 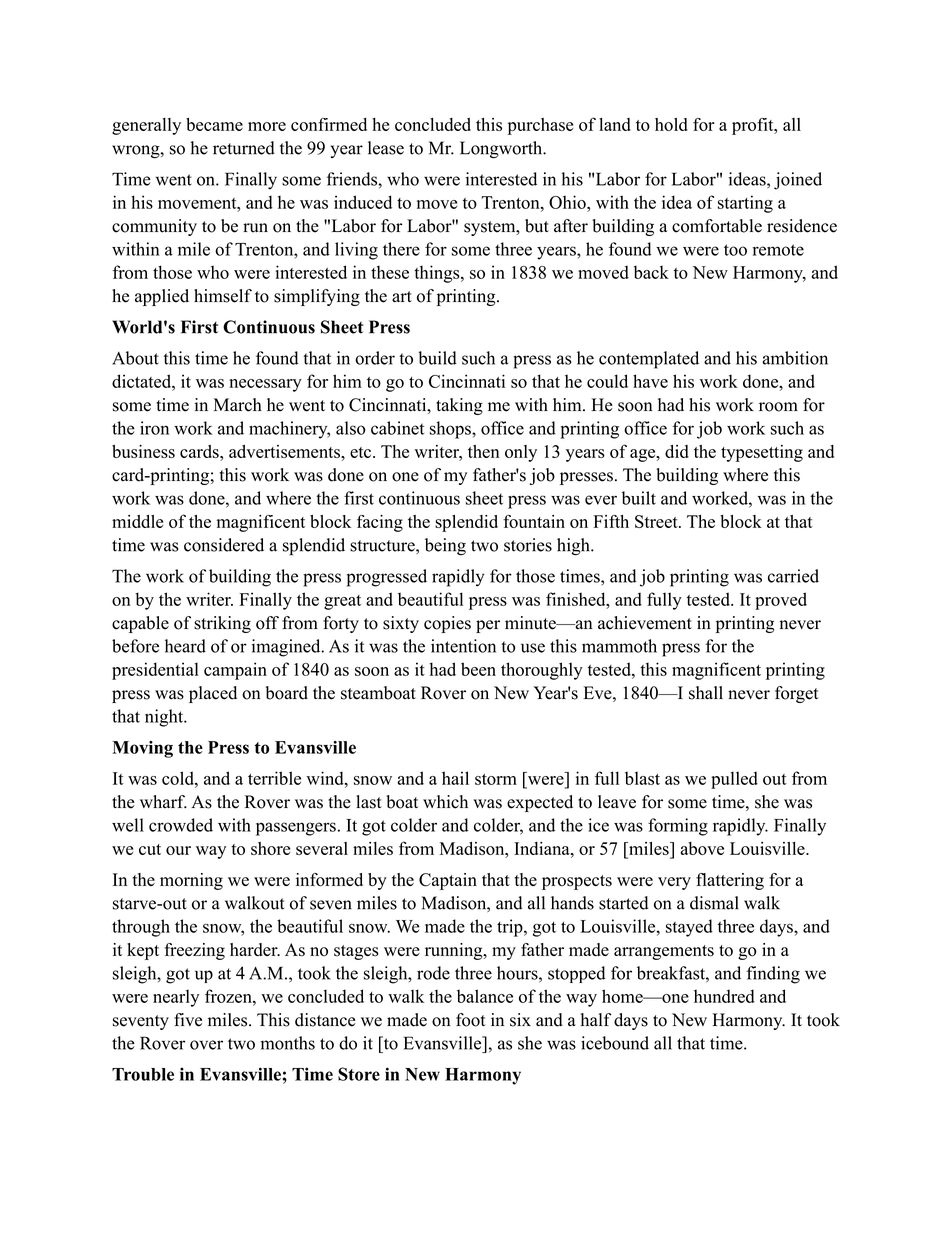 What do you see at coordinates (386, 148) in the screenshot?
I see `lease` at bounding box center [386, 148].
